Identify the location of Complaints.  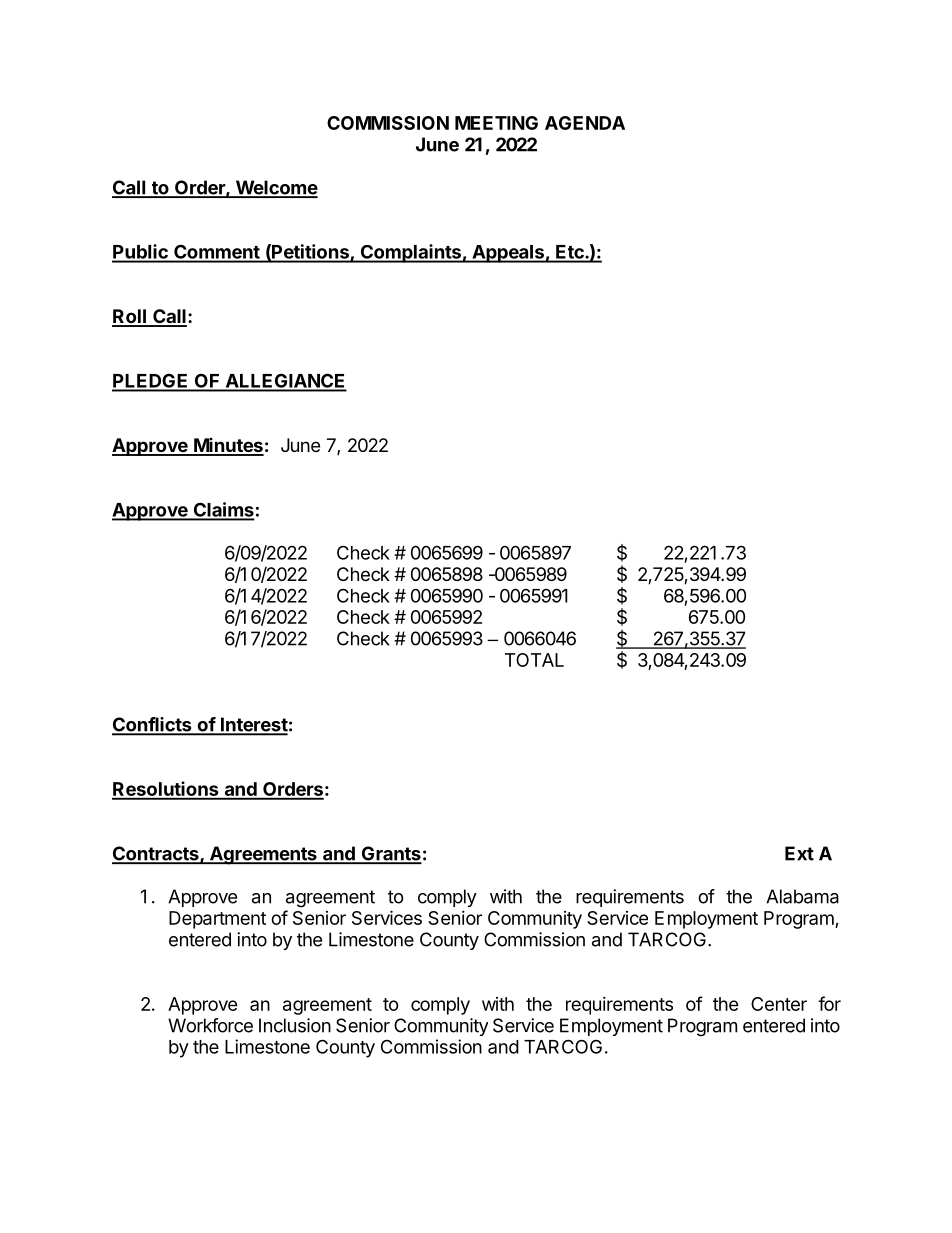
(410, 253).
